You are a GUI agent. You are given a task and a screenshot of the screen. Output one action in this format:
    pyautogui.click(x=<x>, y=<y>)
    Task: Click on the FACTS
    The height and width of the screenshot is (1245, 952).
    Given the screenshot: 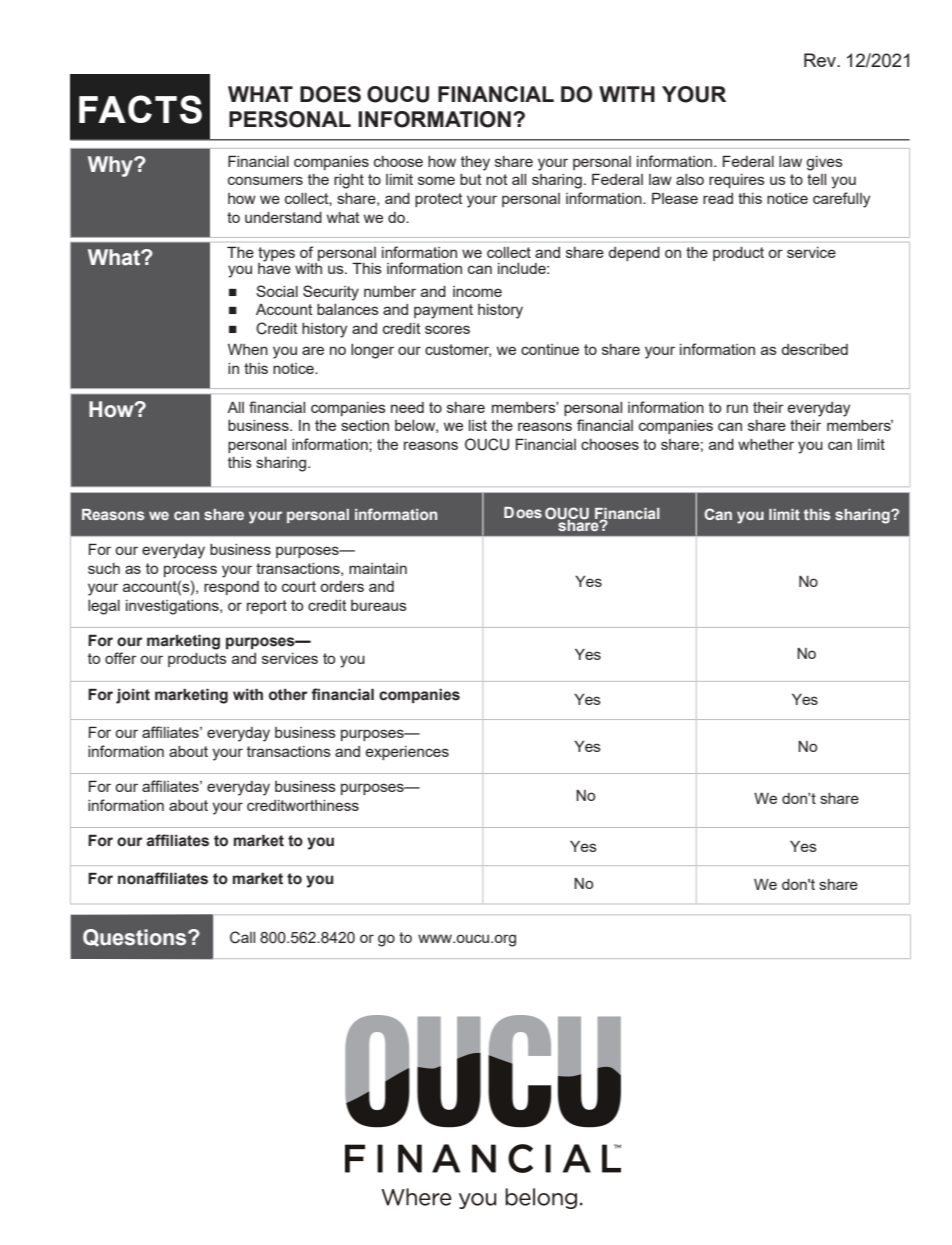 What is the action you would take?
    pyautogui.click(x=140, y=109)
